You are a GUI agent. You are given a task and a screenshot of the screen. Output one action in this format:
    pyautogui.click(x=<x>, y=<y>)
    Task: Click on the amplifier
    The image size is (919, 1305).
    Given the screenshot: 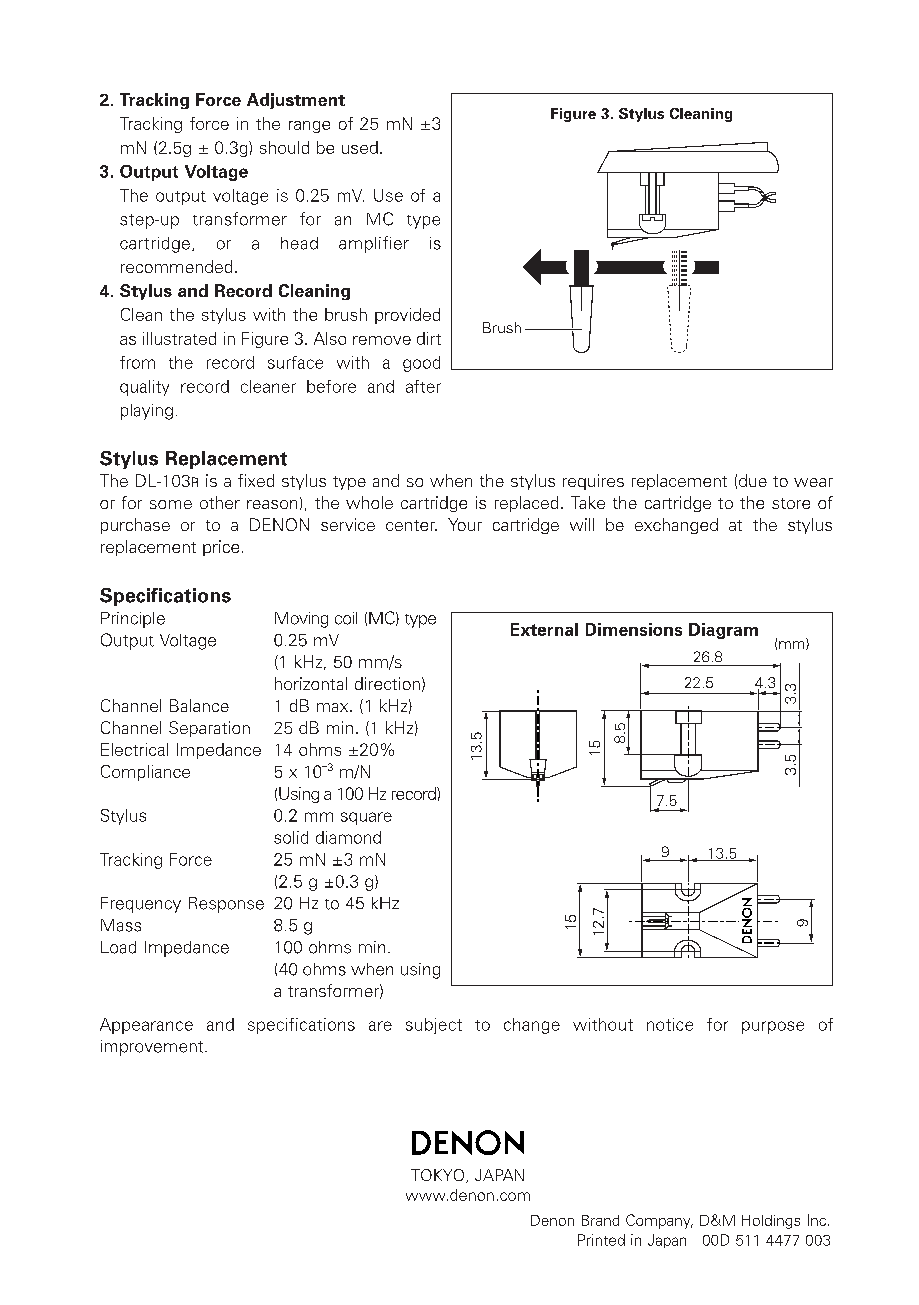 What is the action you would take?
    pyautogui.click(x=374, y=244)
